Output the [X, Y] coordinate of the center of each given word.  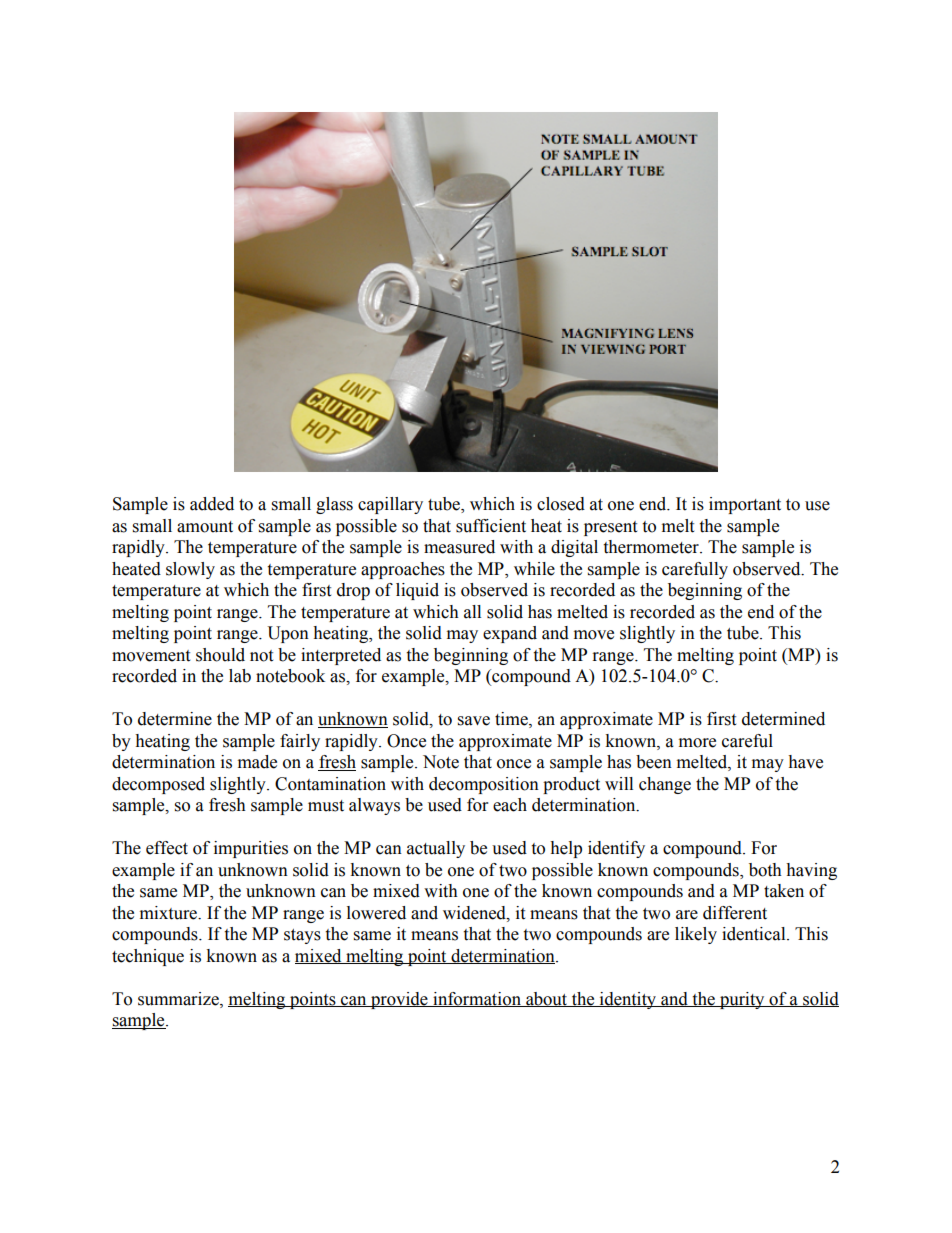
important [745, 505]
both [765, 870]
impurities [251, 849]
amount [205, 527]
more [697, 743]
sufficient [491, 526]
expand [510, 634]
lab [240, 676]
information [477, 999]
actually [436, 849]
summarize [179, 999]
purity [742, 1000]
